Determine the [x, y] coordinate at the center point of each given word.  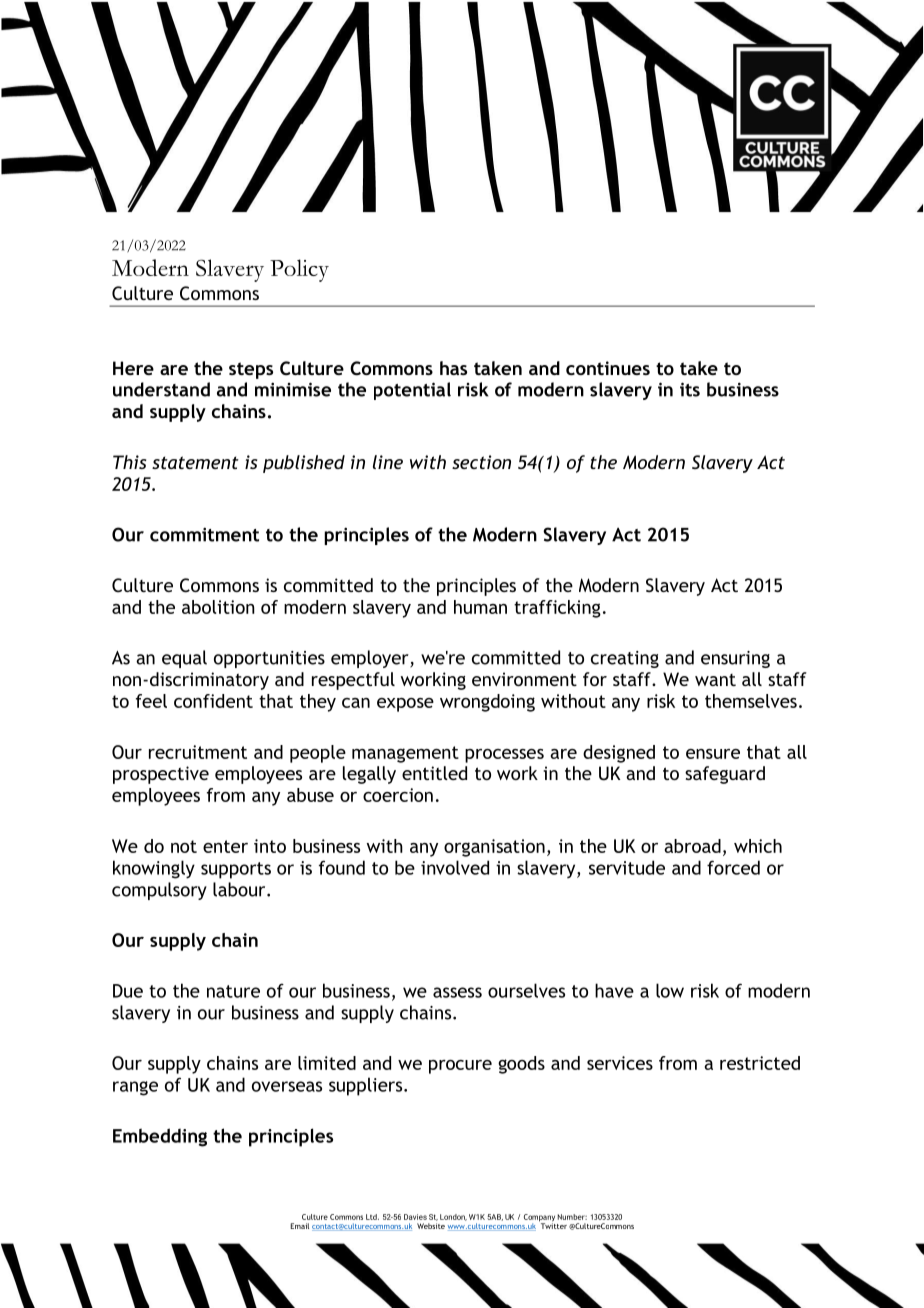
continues [608, 368]
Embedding [160, 1137]
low [670, 990]
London [453, 1217]
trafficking [557, 609]
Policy [299, 270]
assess [457, 992]
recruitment [198, 752]
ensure [713, 754]
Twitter [553, 1225]
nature [233, 991]
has [453, 368]
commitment [204, 534]
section [481, 462]
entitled [434, 773]
